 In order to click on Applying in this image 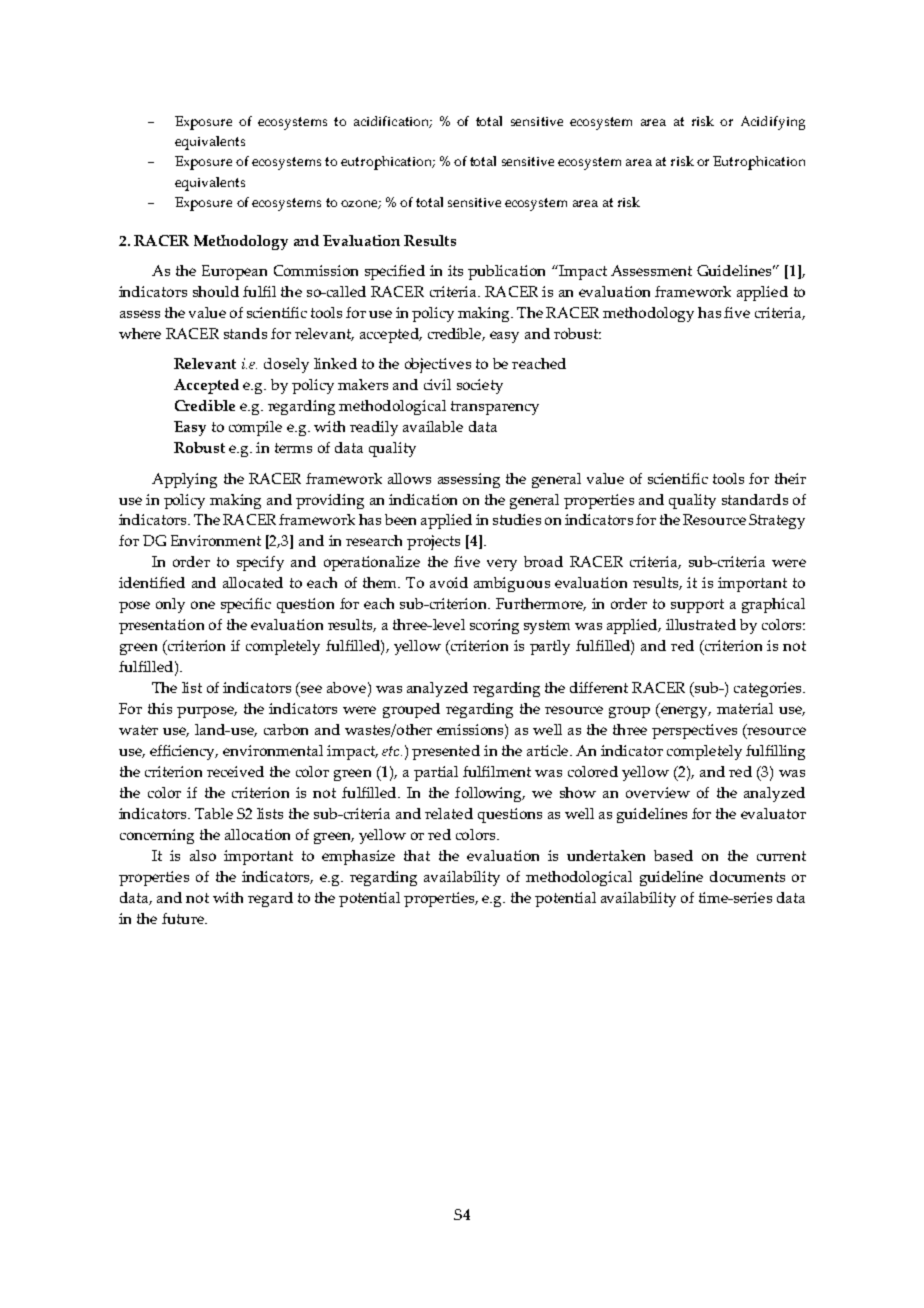, I will do `click(184, 480)`.
